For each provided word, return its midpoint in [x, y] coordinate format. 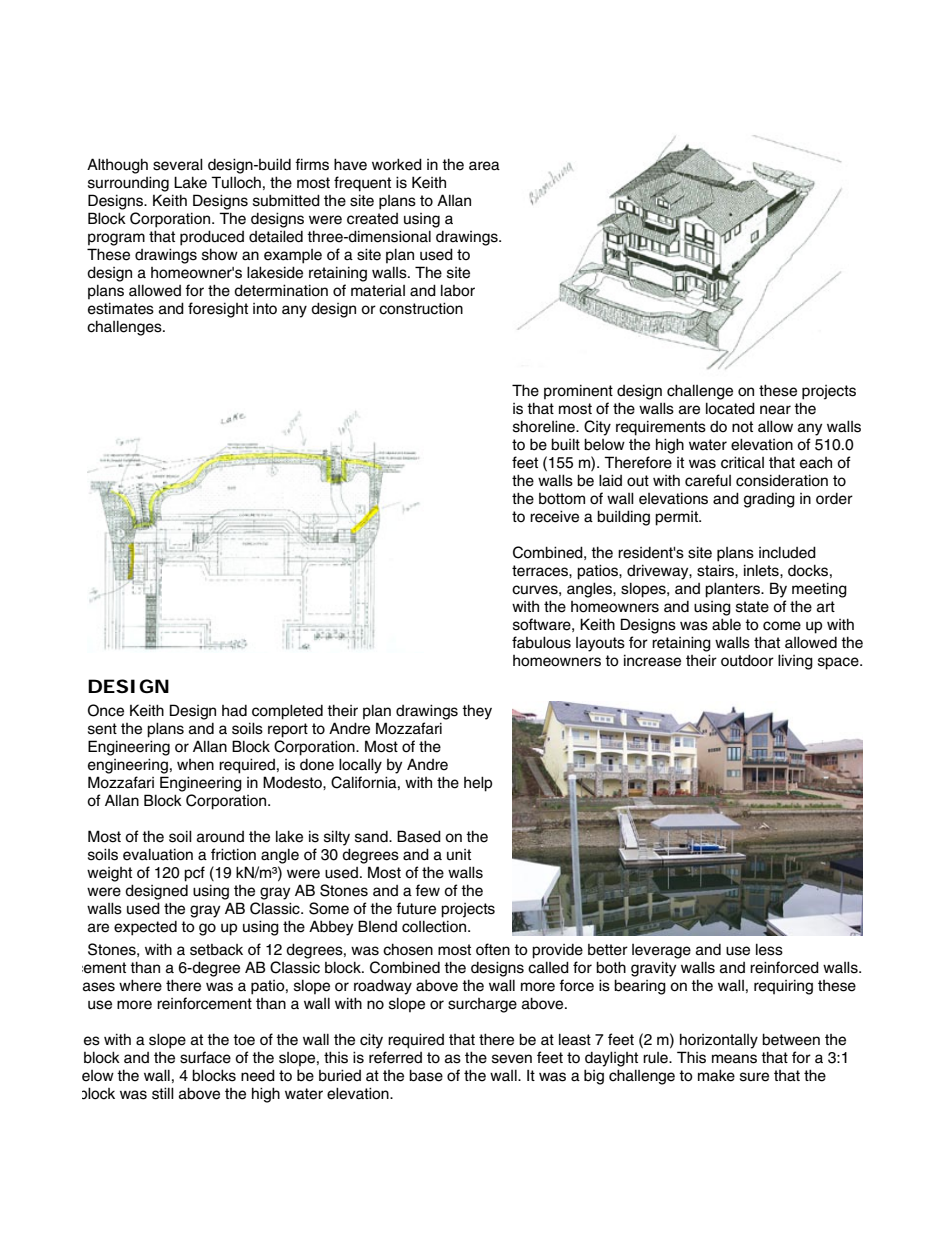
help [478, 784]
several [178, 164]
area [484, 166]
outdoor [747, 660]
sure [754, 1077]
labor [458, 290]
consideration [782, 480]
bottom [562, 499]
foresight [218, 310]
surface [205, 1057]
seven [512, 1059]
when [195, 765]
